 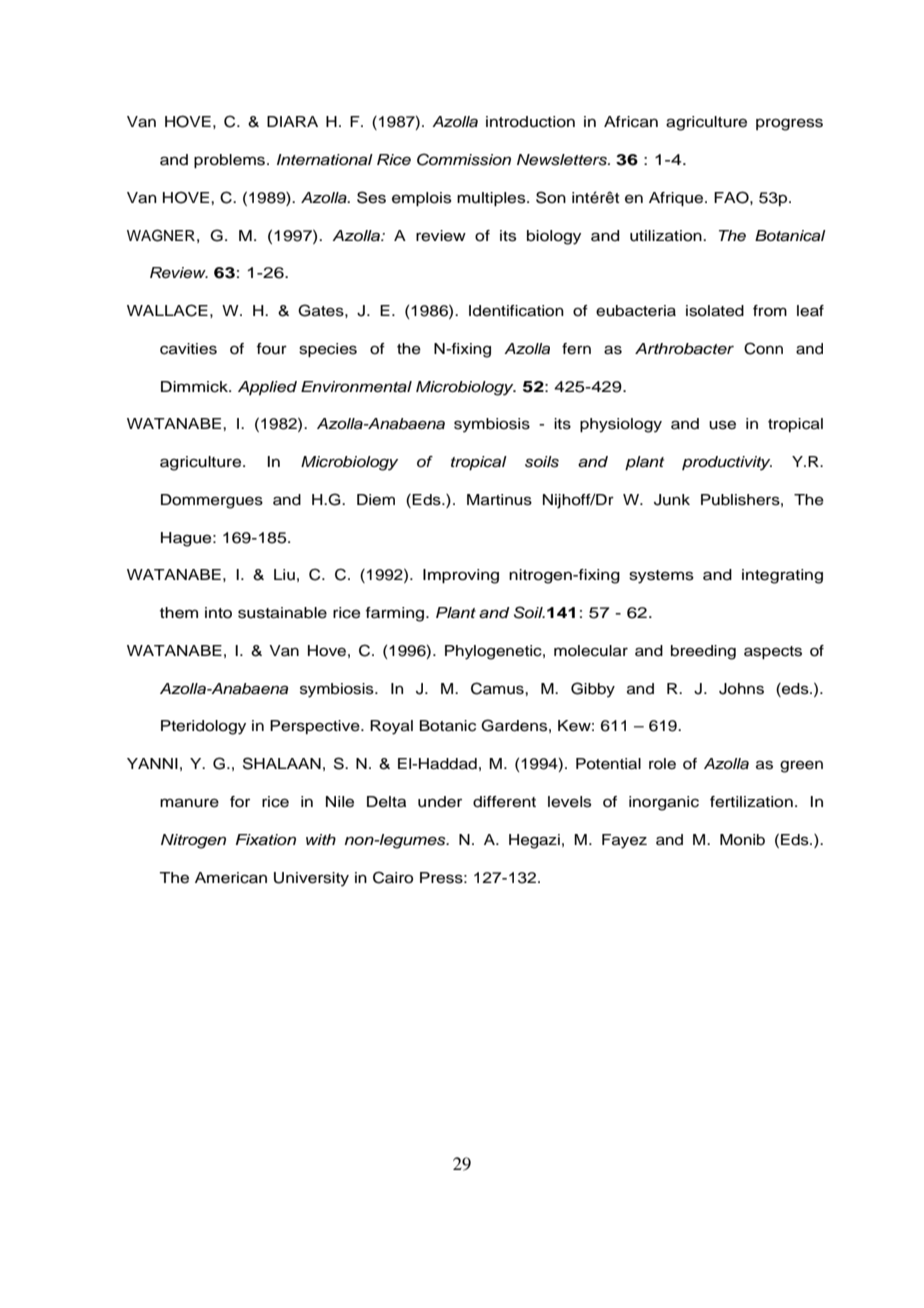 I want to click on Liu, so click(x=284, y=575).
